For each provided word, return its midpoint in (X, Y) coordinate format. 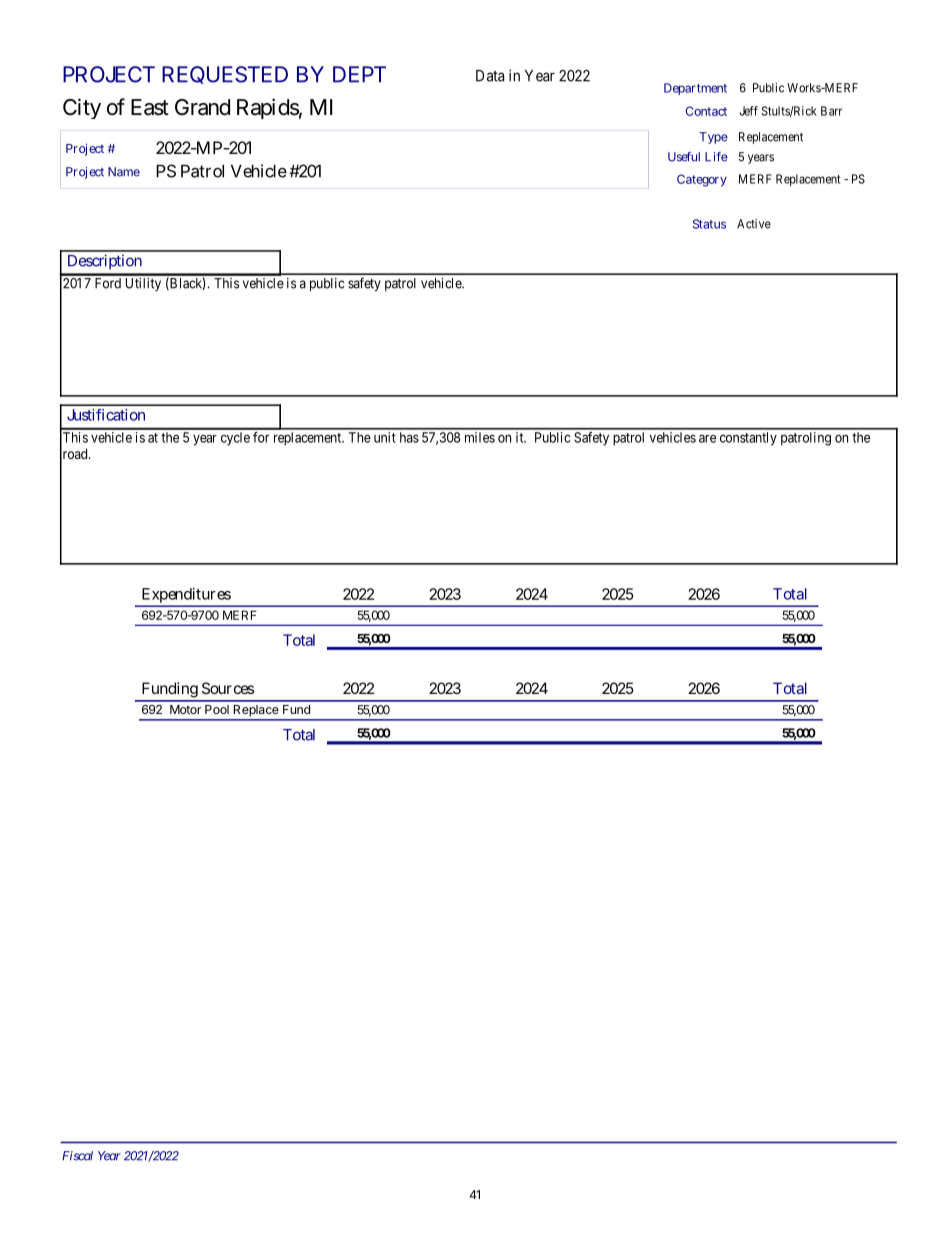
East (150, 107)
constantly (748, 439)
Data (490, 76)
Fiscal (77, 1156)
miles (480, 437)
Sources (228, 688)
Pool (217, 709)
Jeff (749, 111)
